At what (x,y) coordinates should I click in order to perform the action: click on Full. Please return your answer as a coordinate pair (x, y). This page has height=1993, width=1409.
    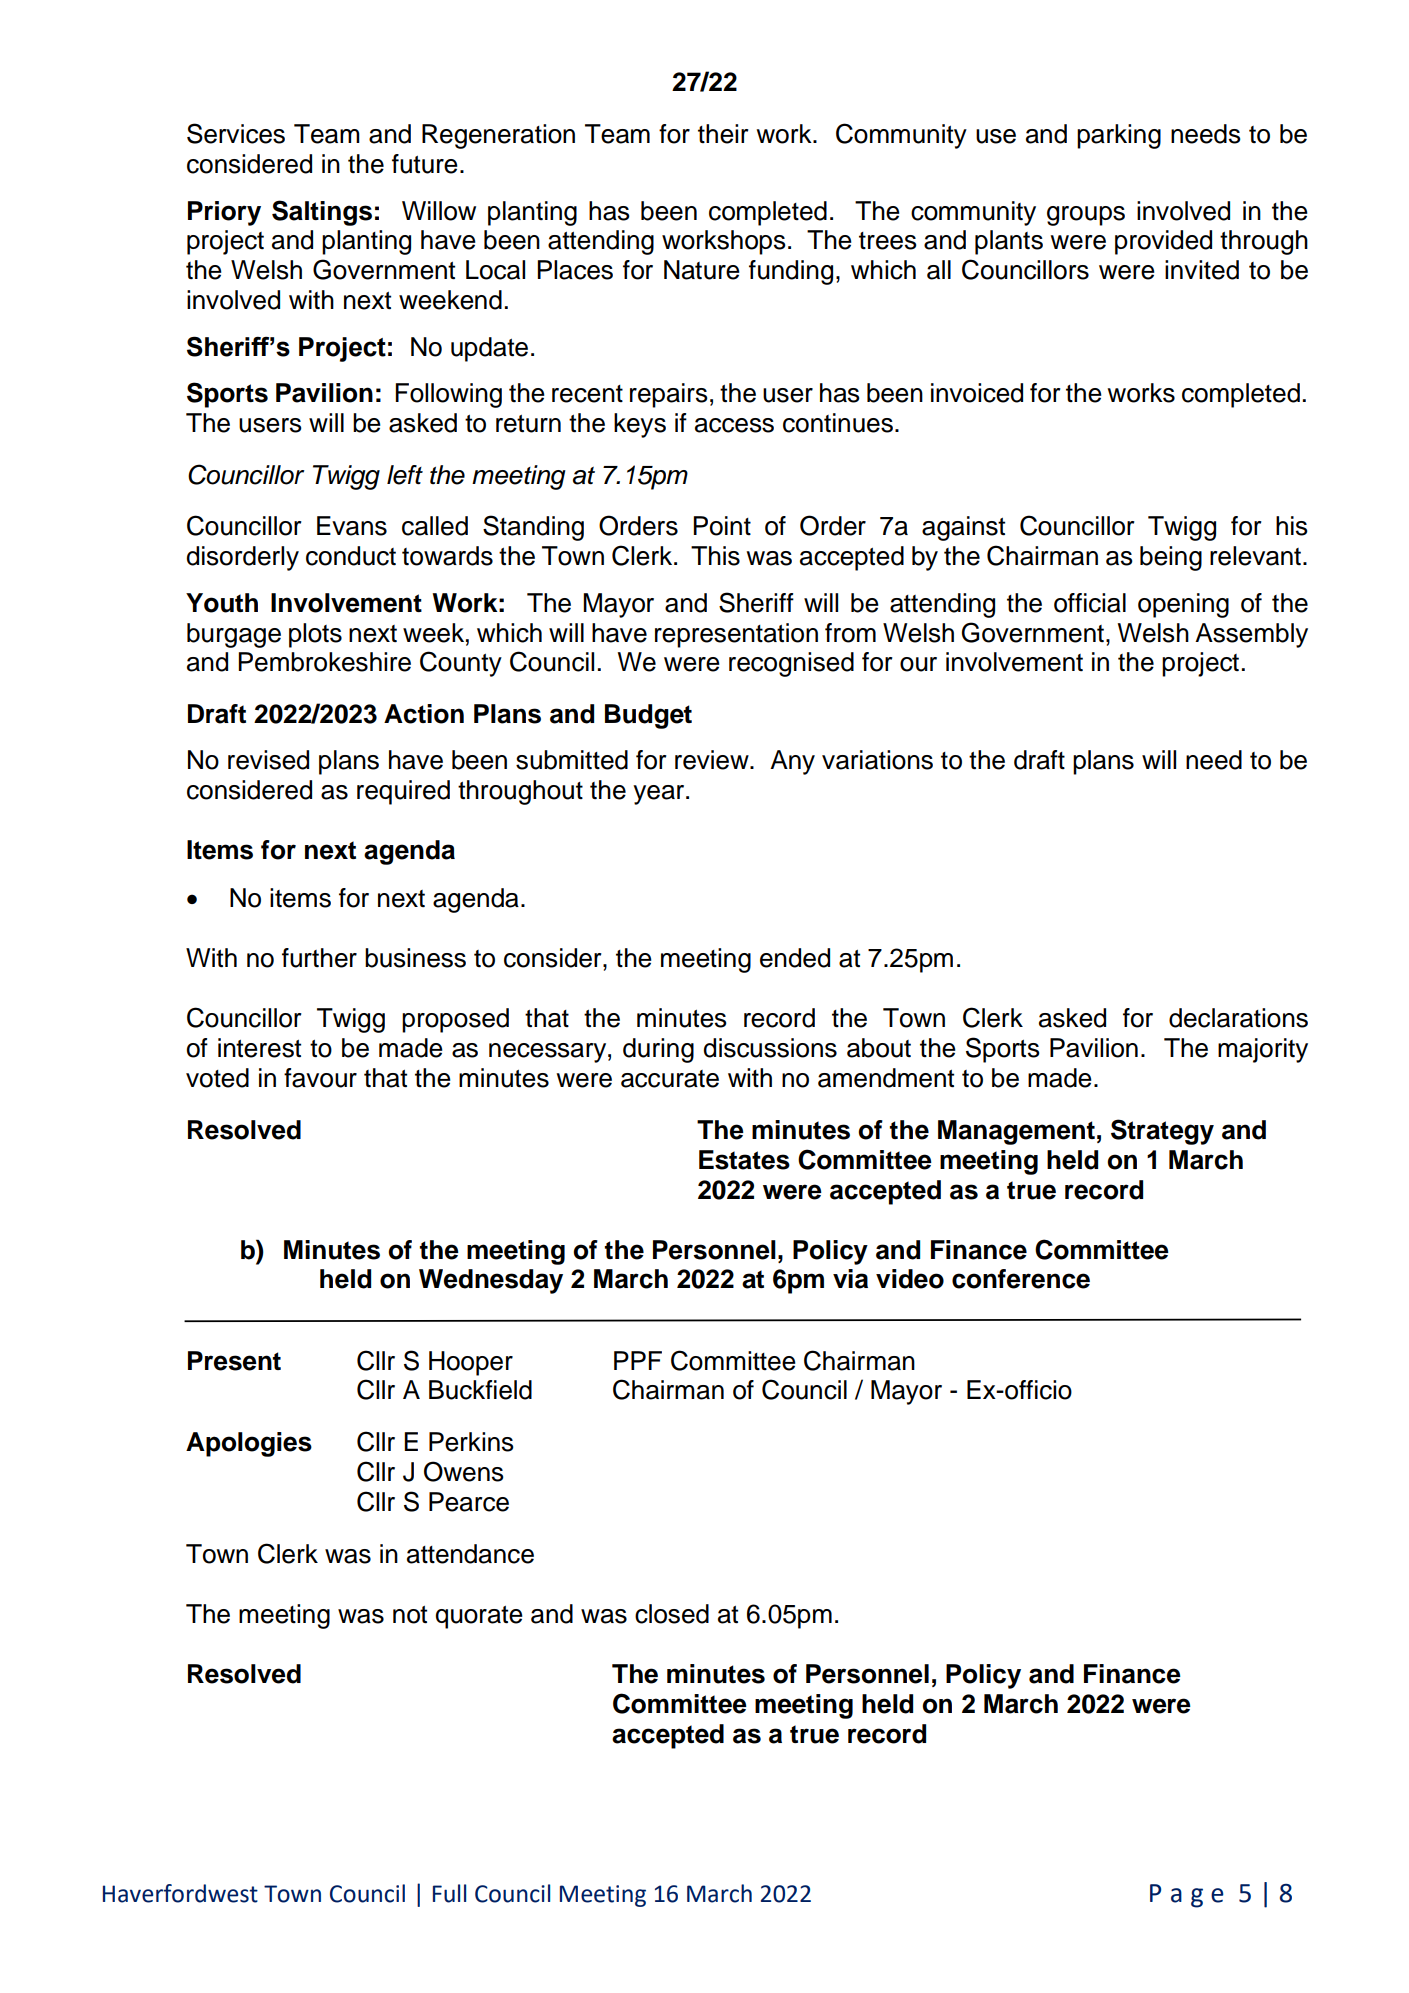
    Looking at the image, I should click on (449, 1893).
